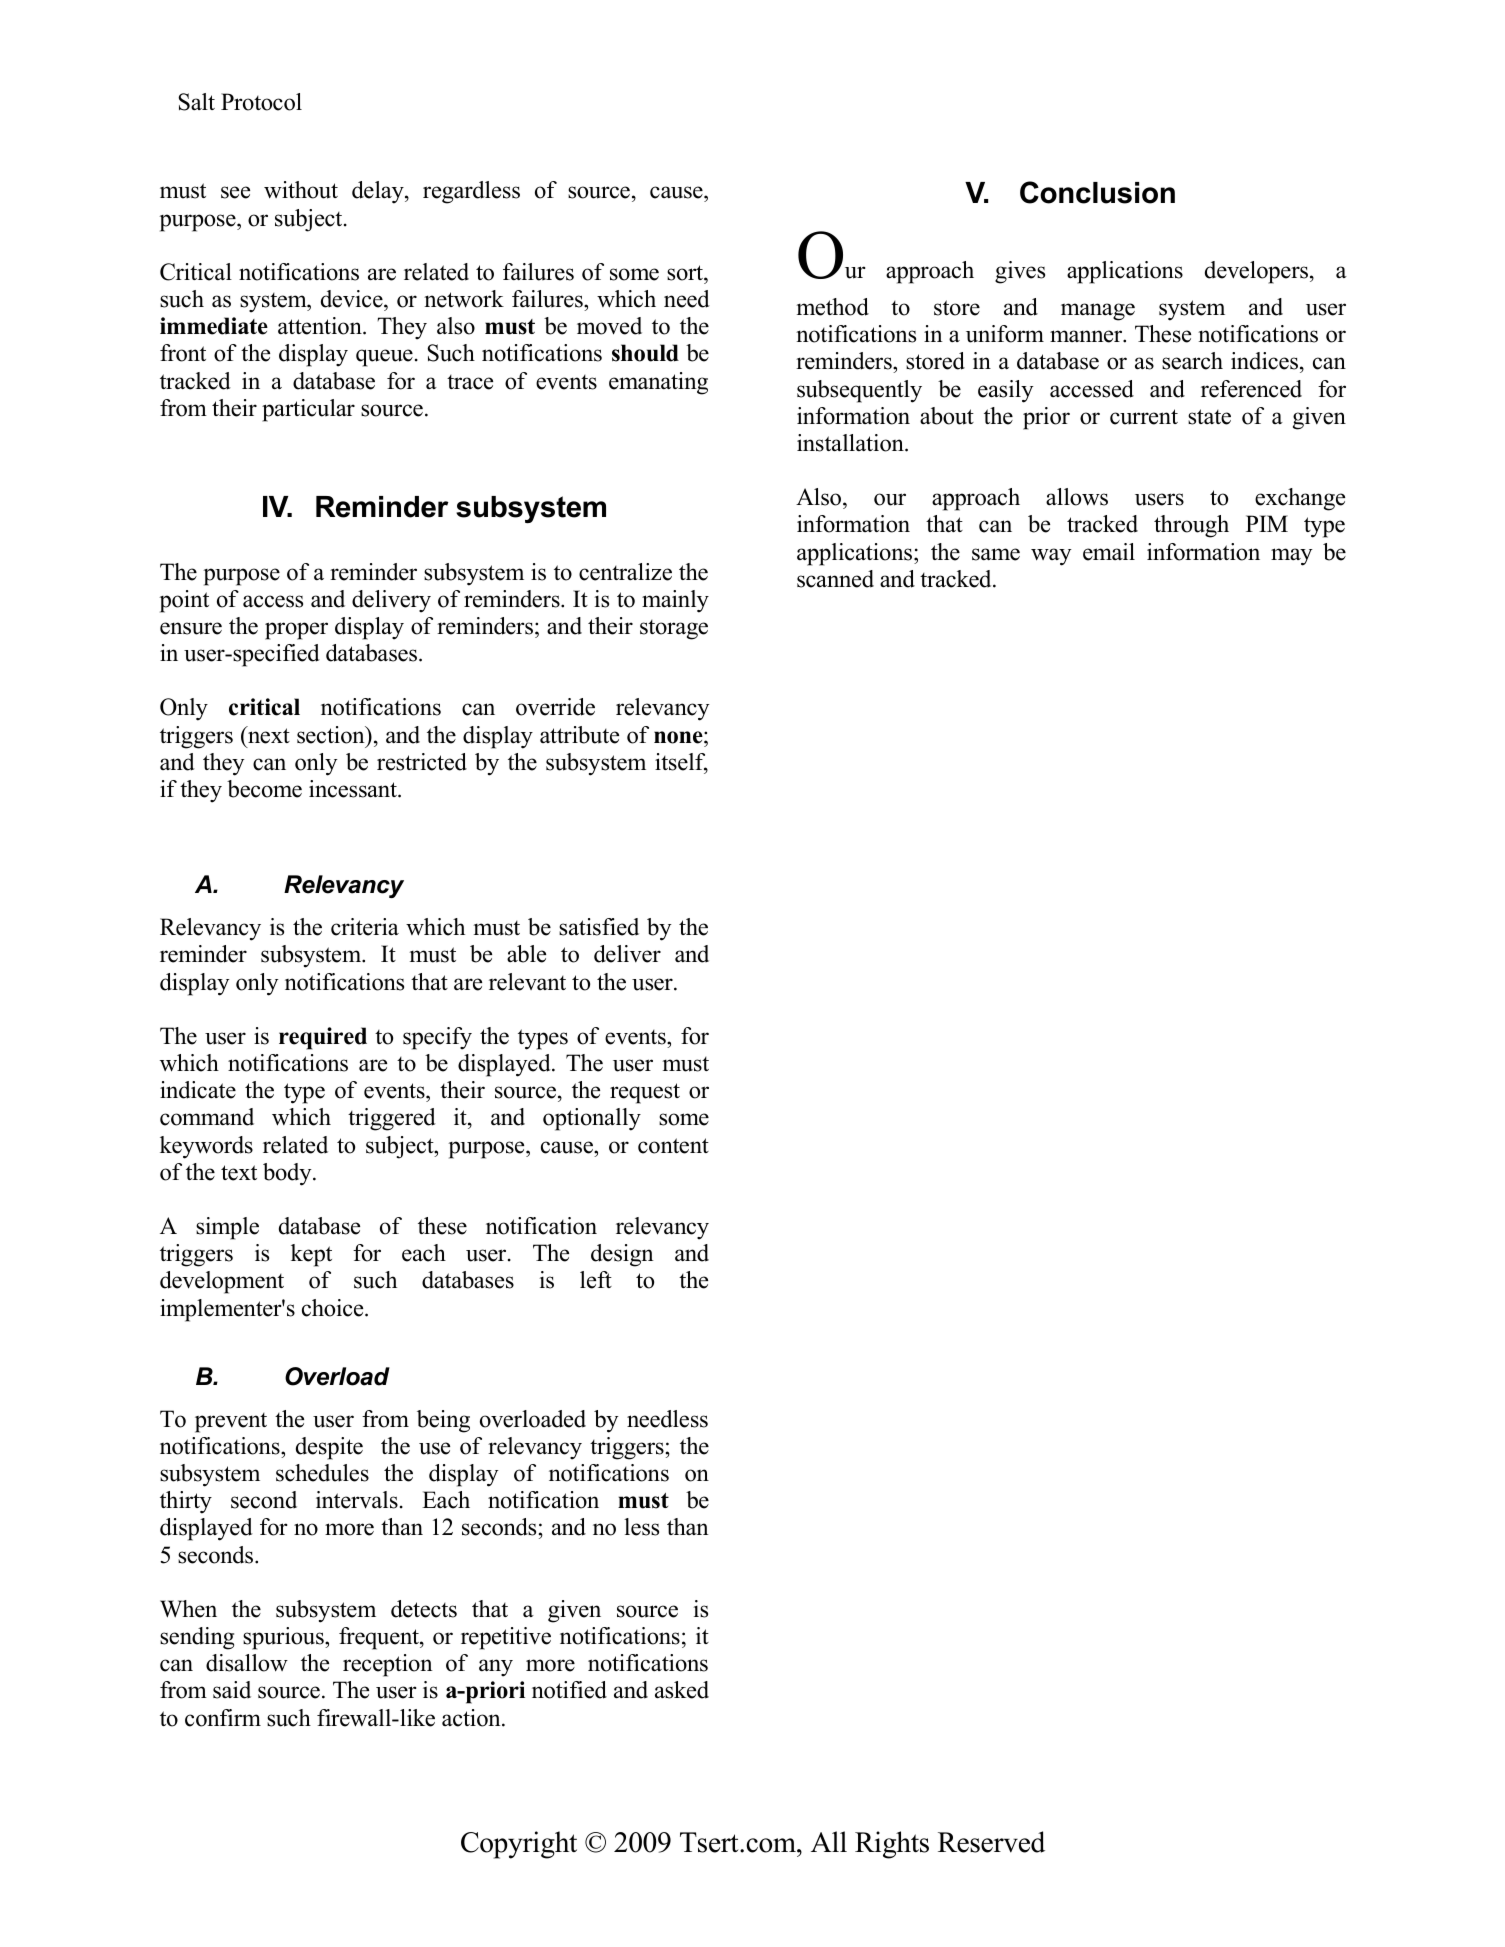 This screenshot has height=1947, width=1505. I want to click on without, so click(301, 190).
